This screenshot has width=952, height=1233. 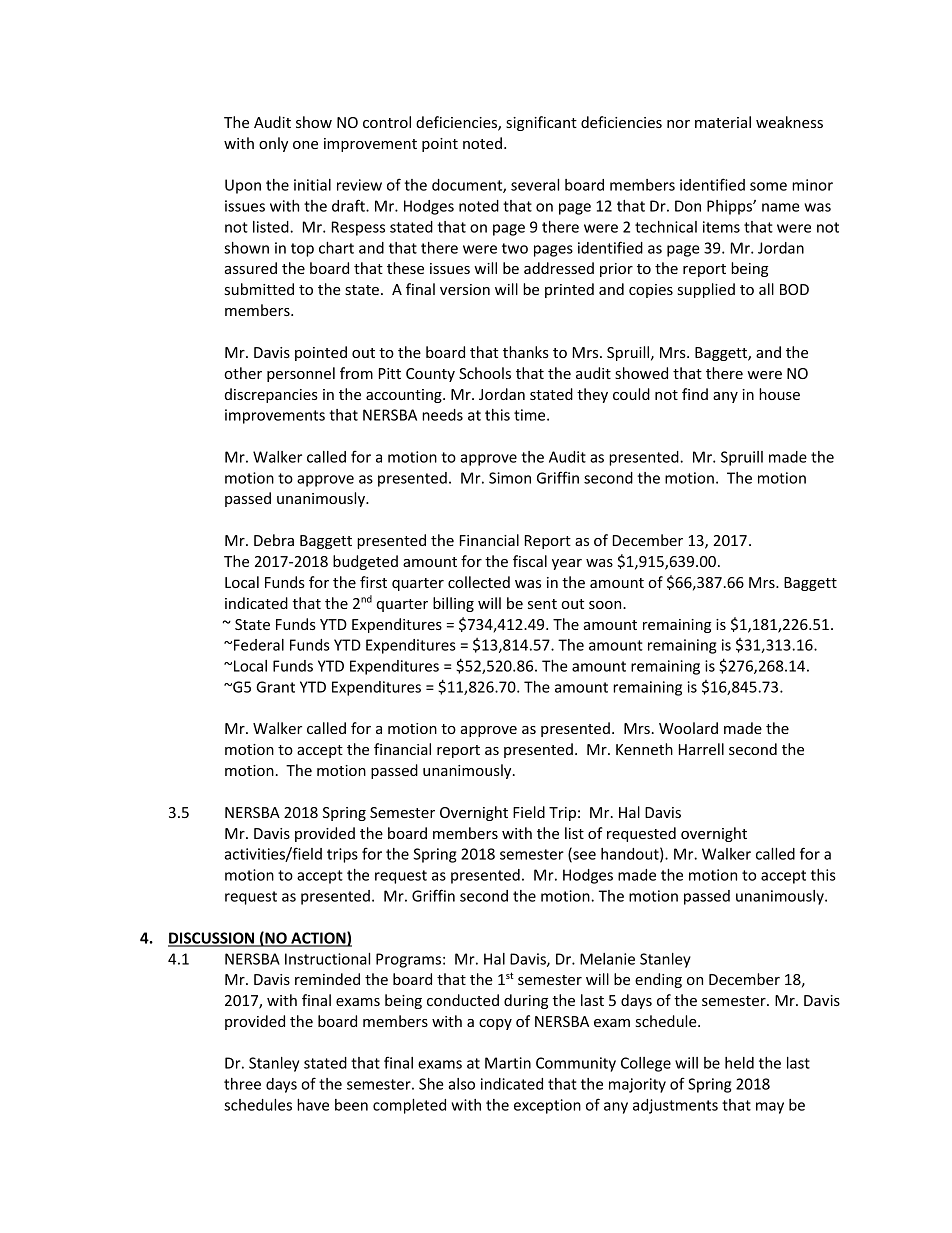 I want to click on Martin, so click(x=508, y=1063).
